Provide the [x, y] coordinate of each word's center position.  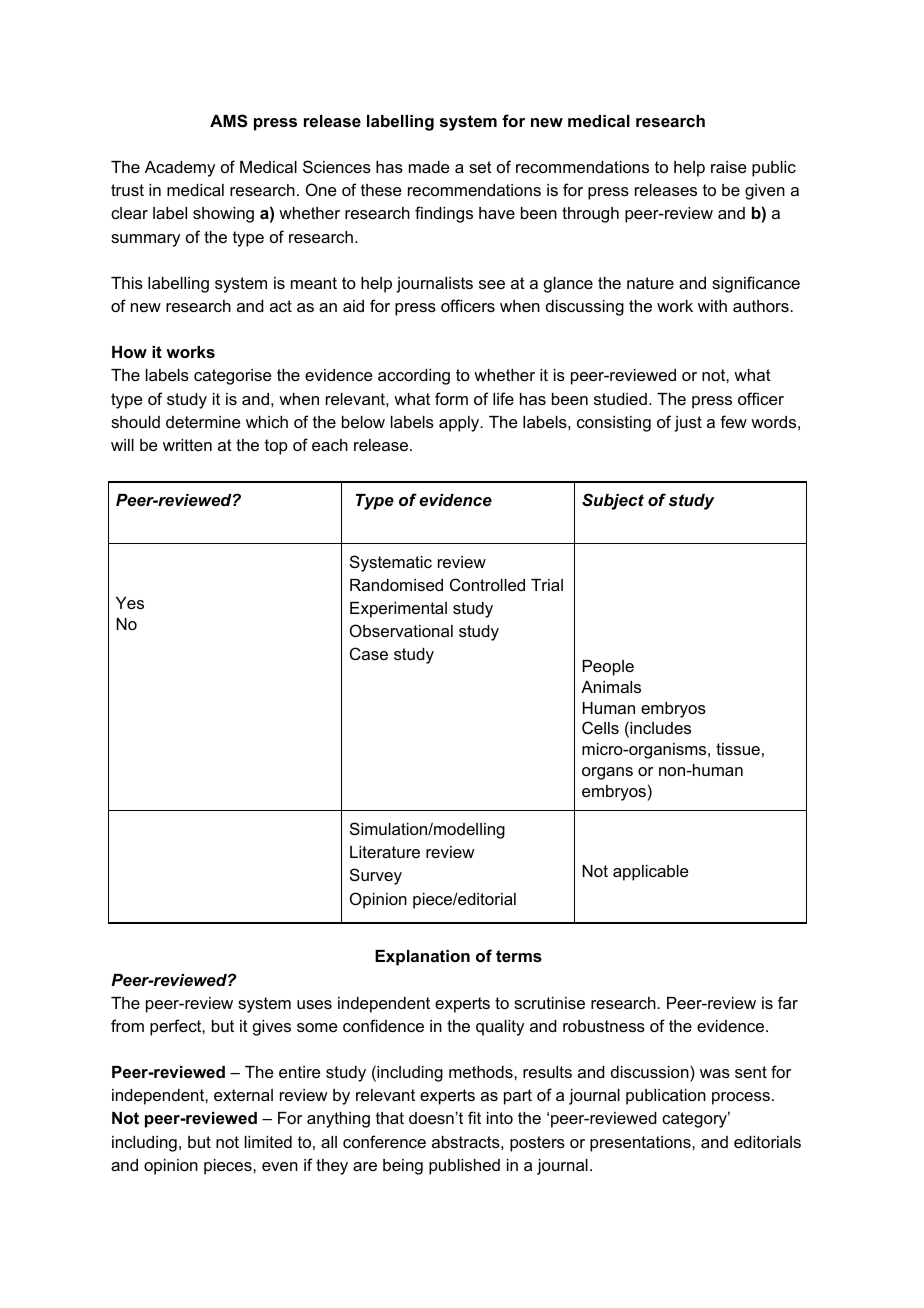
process [741, 1098]
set [480, 167]
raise [729, 167]
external [243, 1095]
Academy [180, 169]
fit [474, 1117]
